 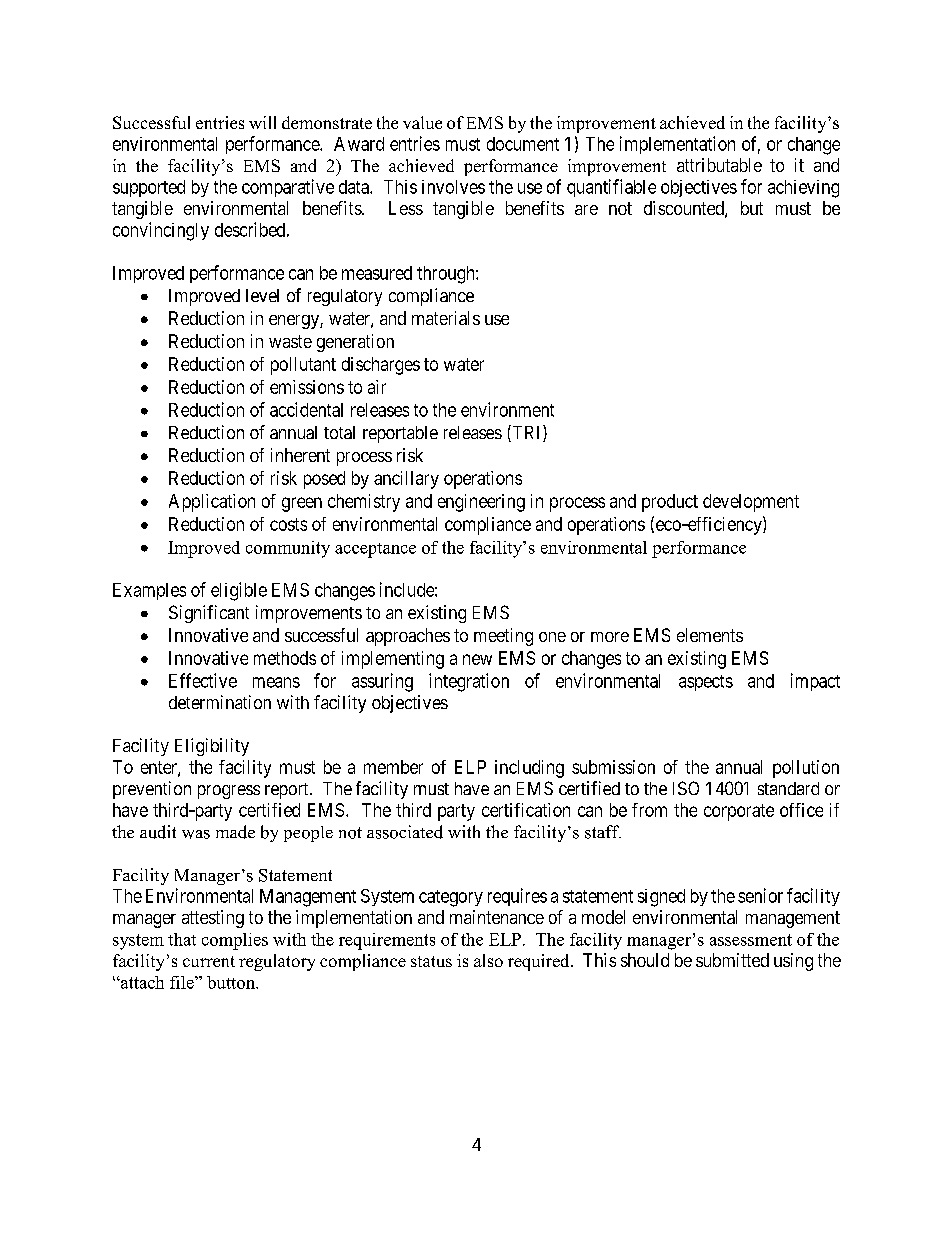 What do you see at coordinates (732, 960) in the screenshot?
I see `submitted` at bounding box center [732, 960].
